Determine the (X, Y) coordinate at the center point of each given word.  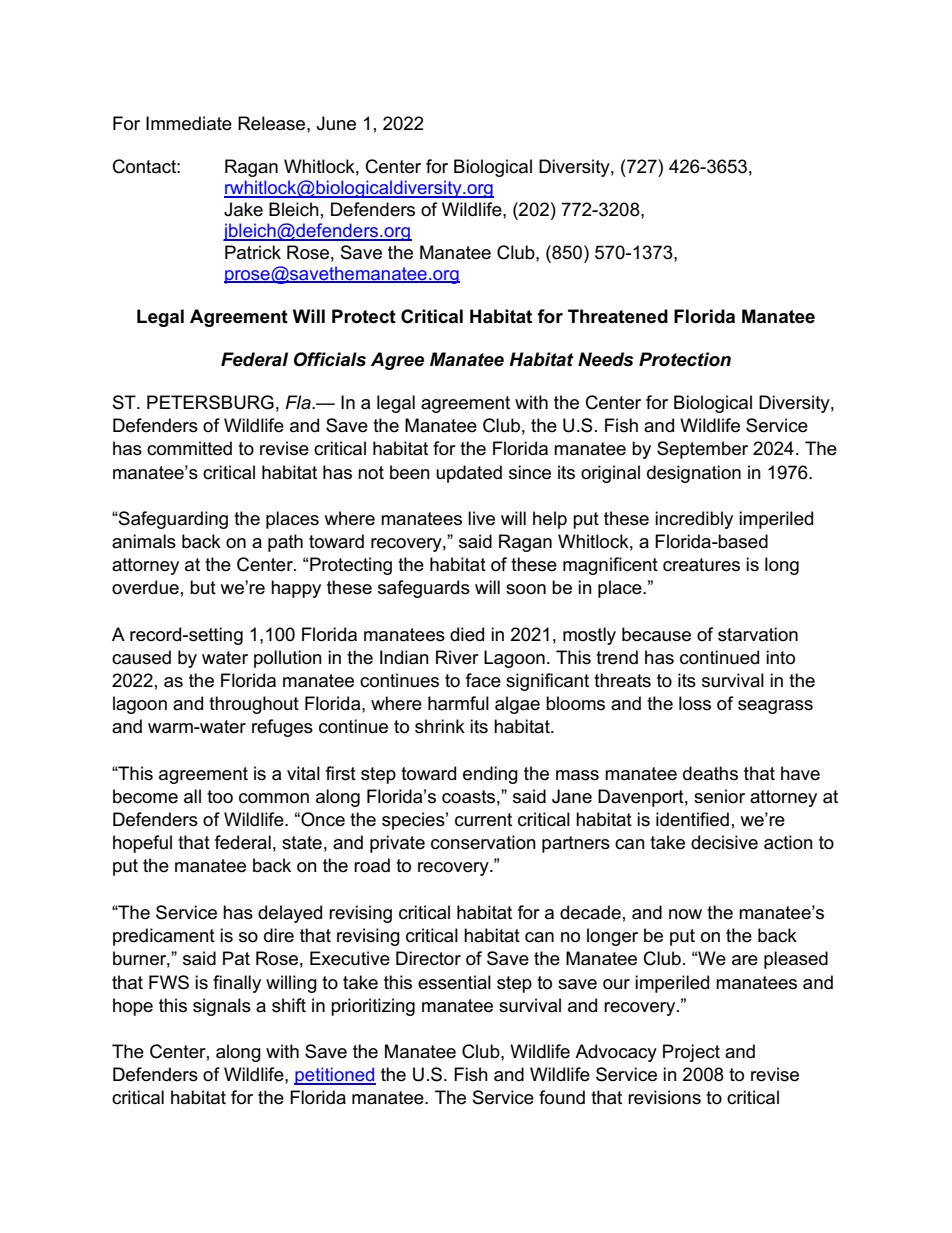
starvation (758, 634)
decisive (724, 842)
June (336, 123)
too (220, 797)
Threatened (618, 316)
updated (469, 474)
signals (222, 1007)
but (203, 587)
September (702, 450)
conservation (483, 842)
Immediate (189, 123)
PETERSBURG (210, 402)
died (467, 634)
